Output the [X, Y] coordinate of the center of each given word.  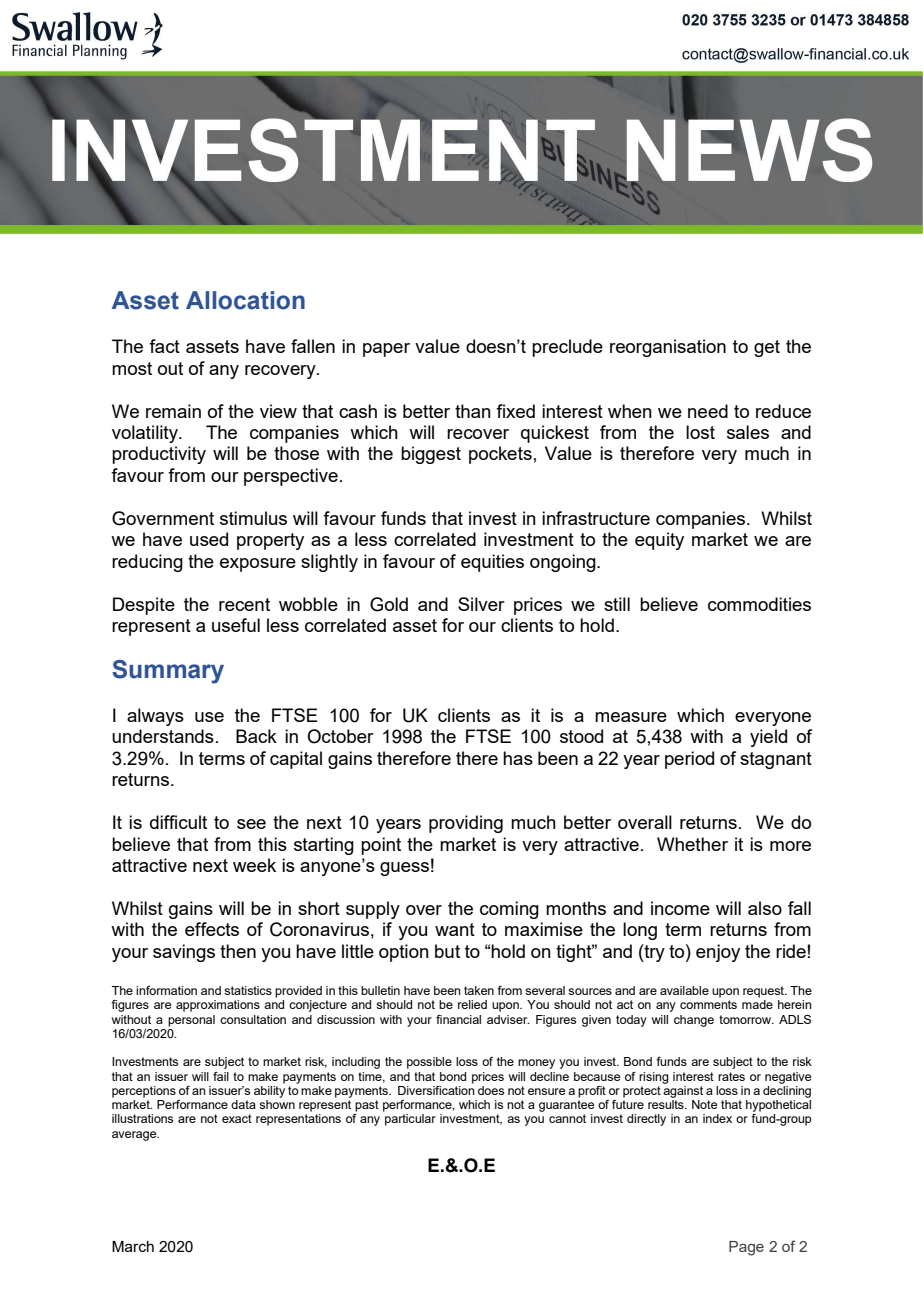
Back [256, 736]
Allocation [245, 300]
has [518, 758]
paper [386, 350]
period [689, 760]
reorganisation [668, 348]
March [133, 1246]
